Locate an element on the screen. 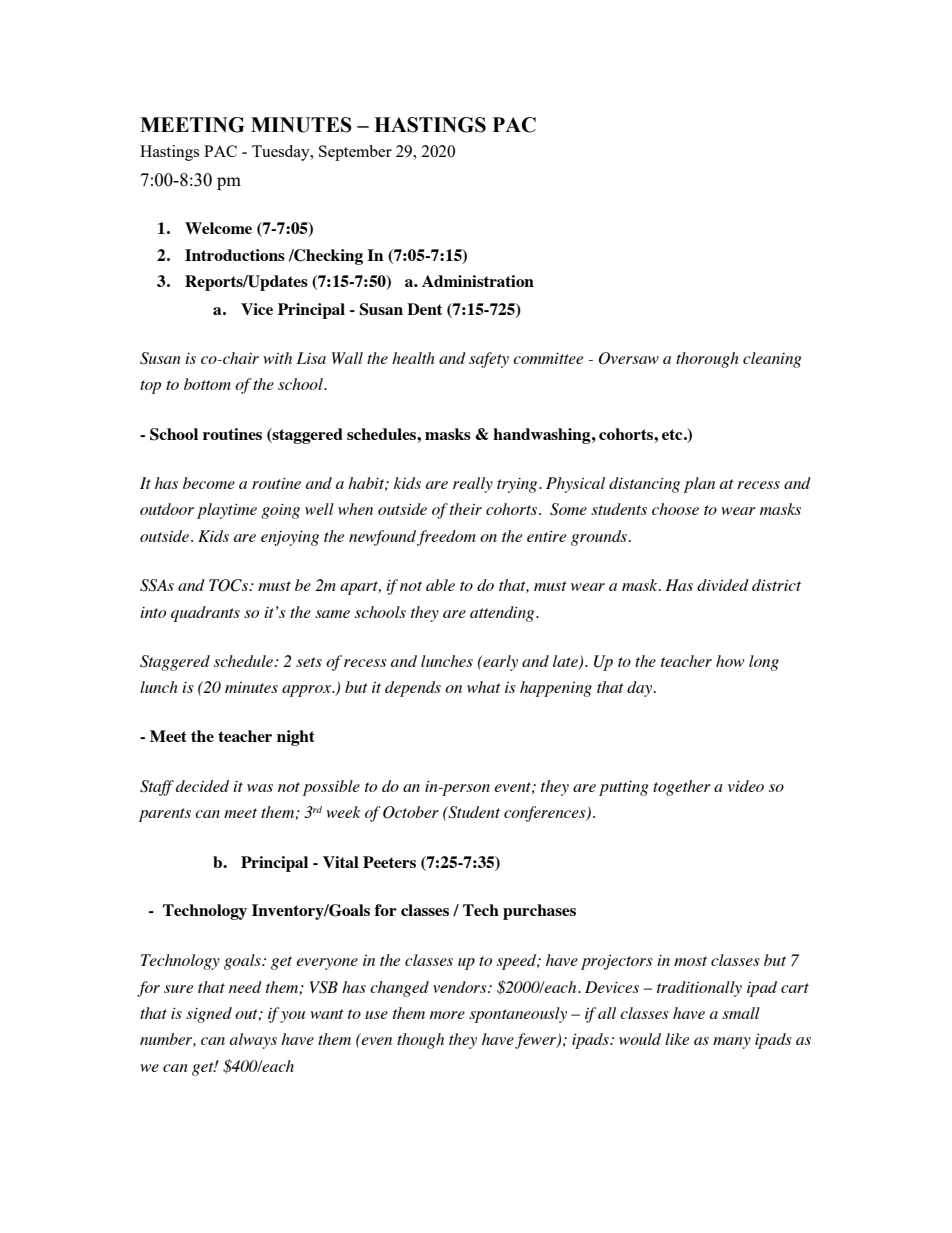 The height and width of the screenshot is (1233, 952). video is located at coordinates (746, 786).
